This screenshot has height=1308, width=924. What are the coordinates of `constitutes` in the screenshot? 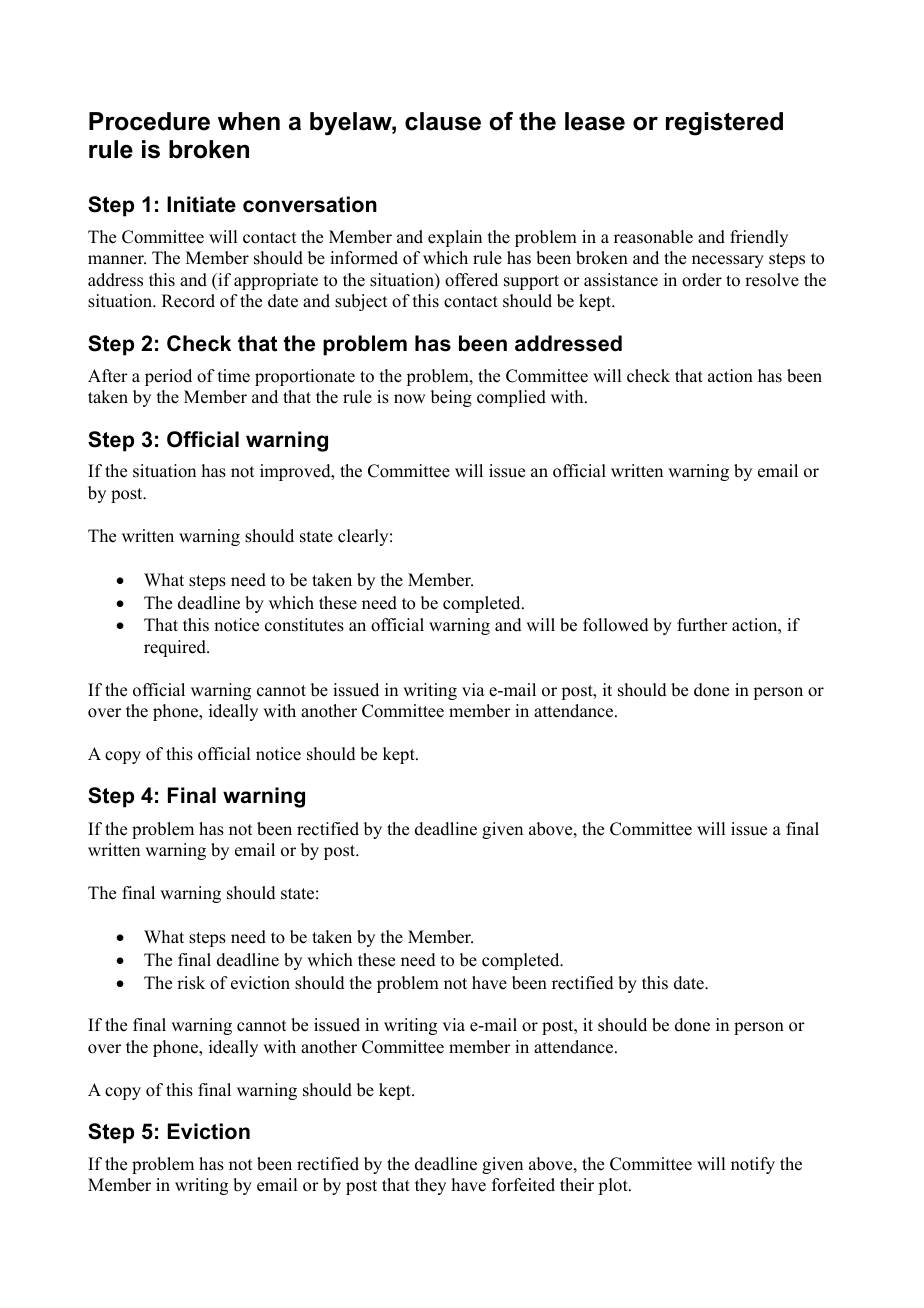 It's located at (304, 625).
